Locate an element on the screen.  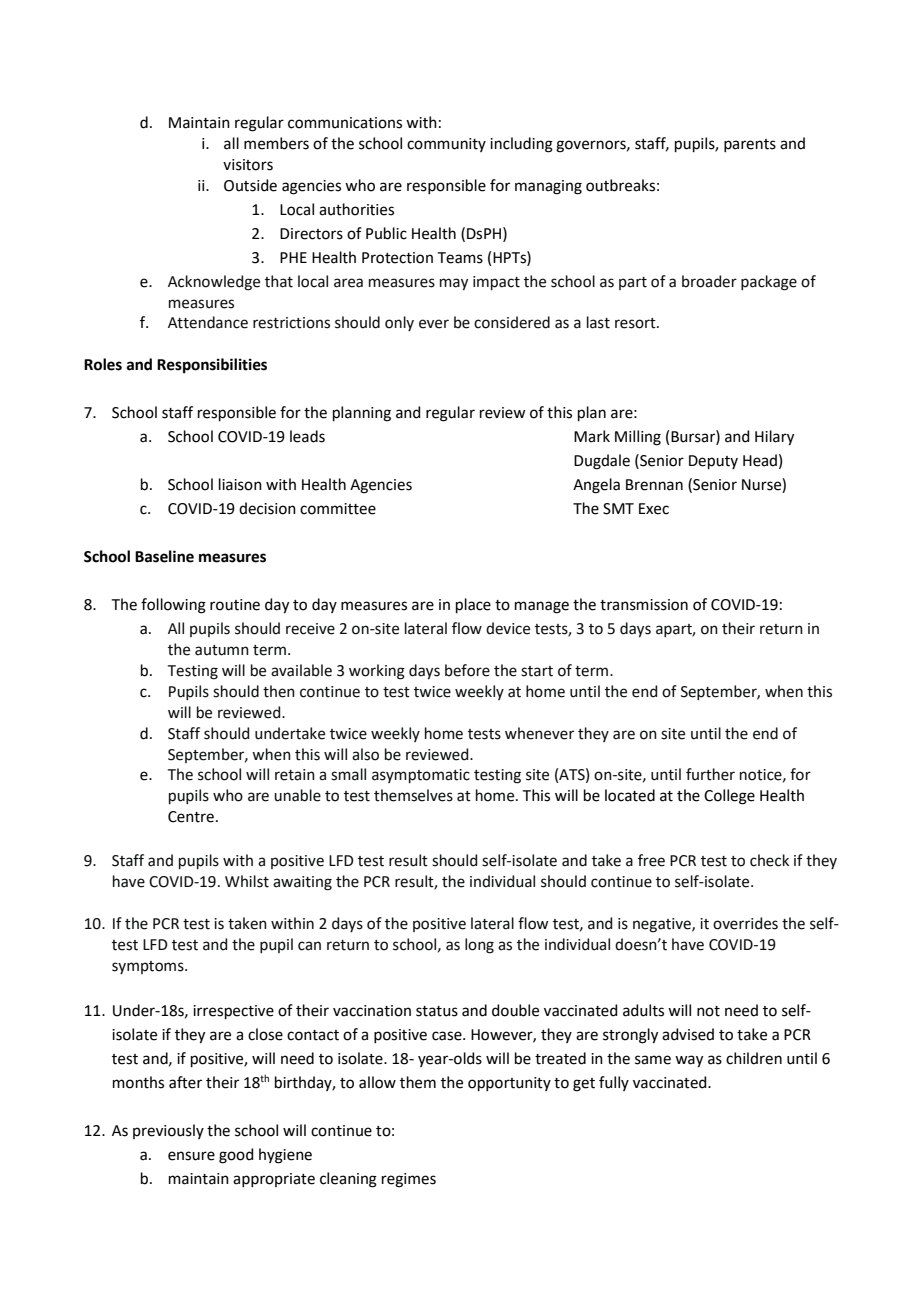
way is located at coordinates (689, 1061).
